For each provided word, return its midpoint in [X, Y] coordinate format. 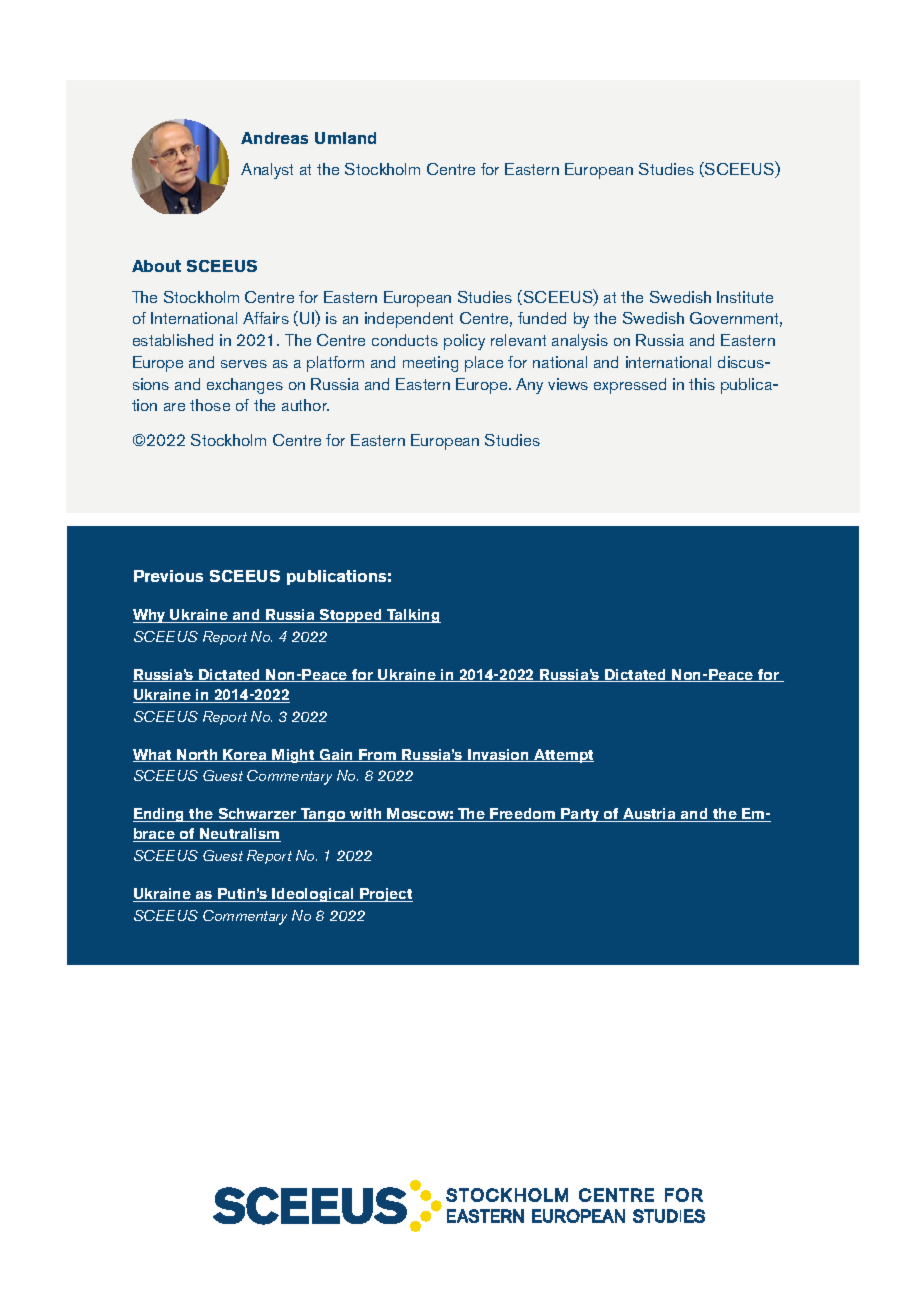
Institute [745, 297]
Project [385, 895]
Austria [649, 815]
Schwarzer [257, 815]
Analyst [267, 171]
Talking [413, 616]
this [702, 384]
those [210, 405]
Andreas [274, 138]
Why [150, 616]
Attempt [563, 756]
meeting [430, 364]
